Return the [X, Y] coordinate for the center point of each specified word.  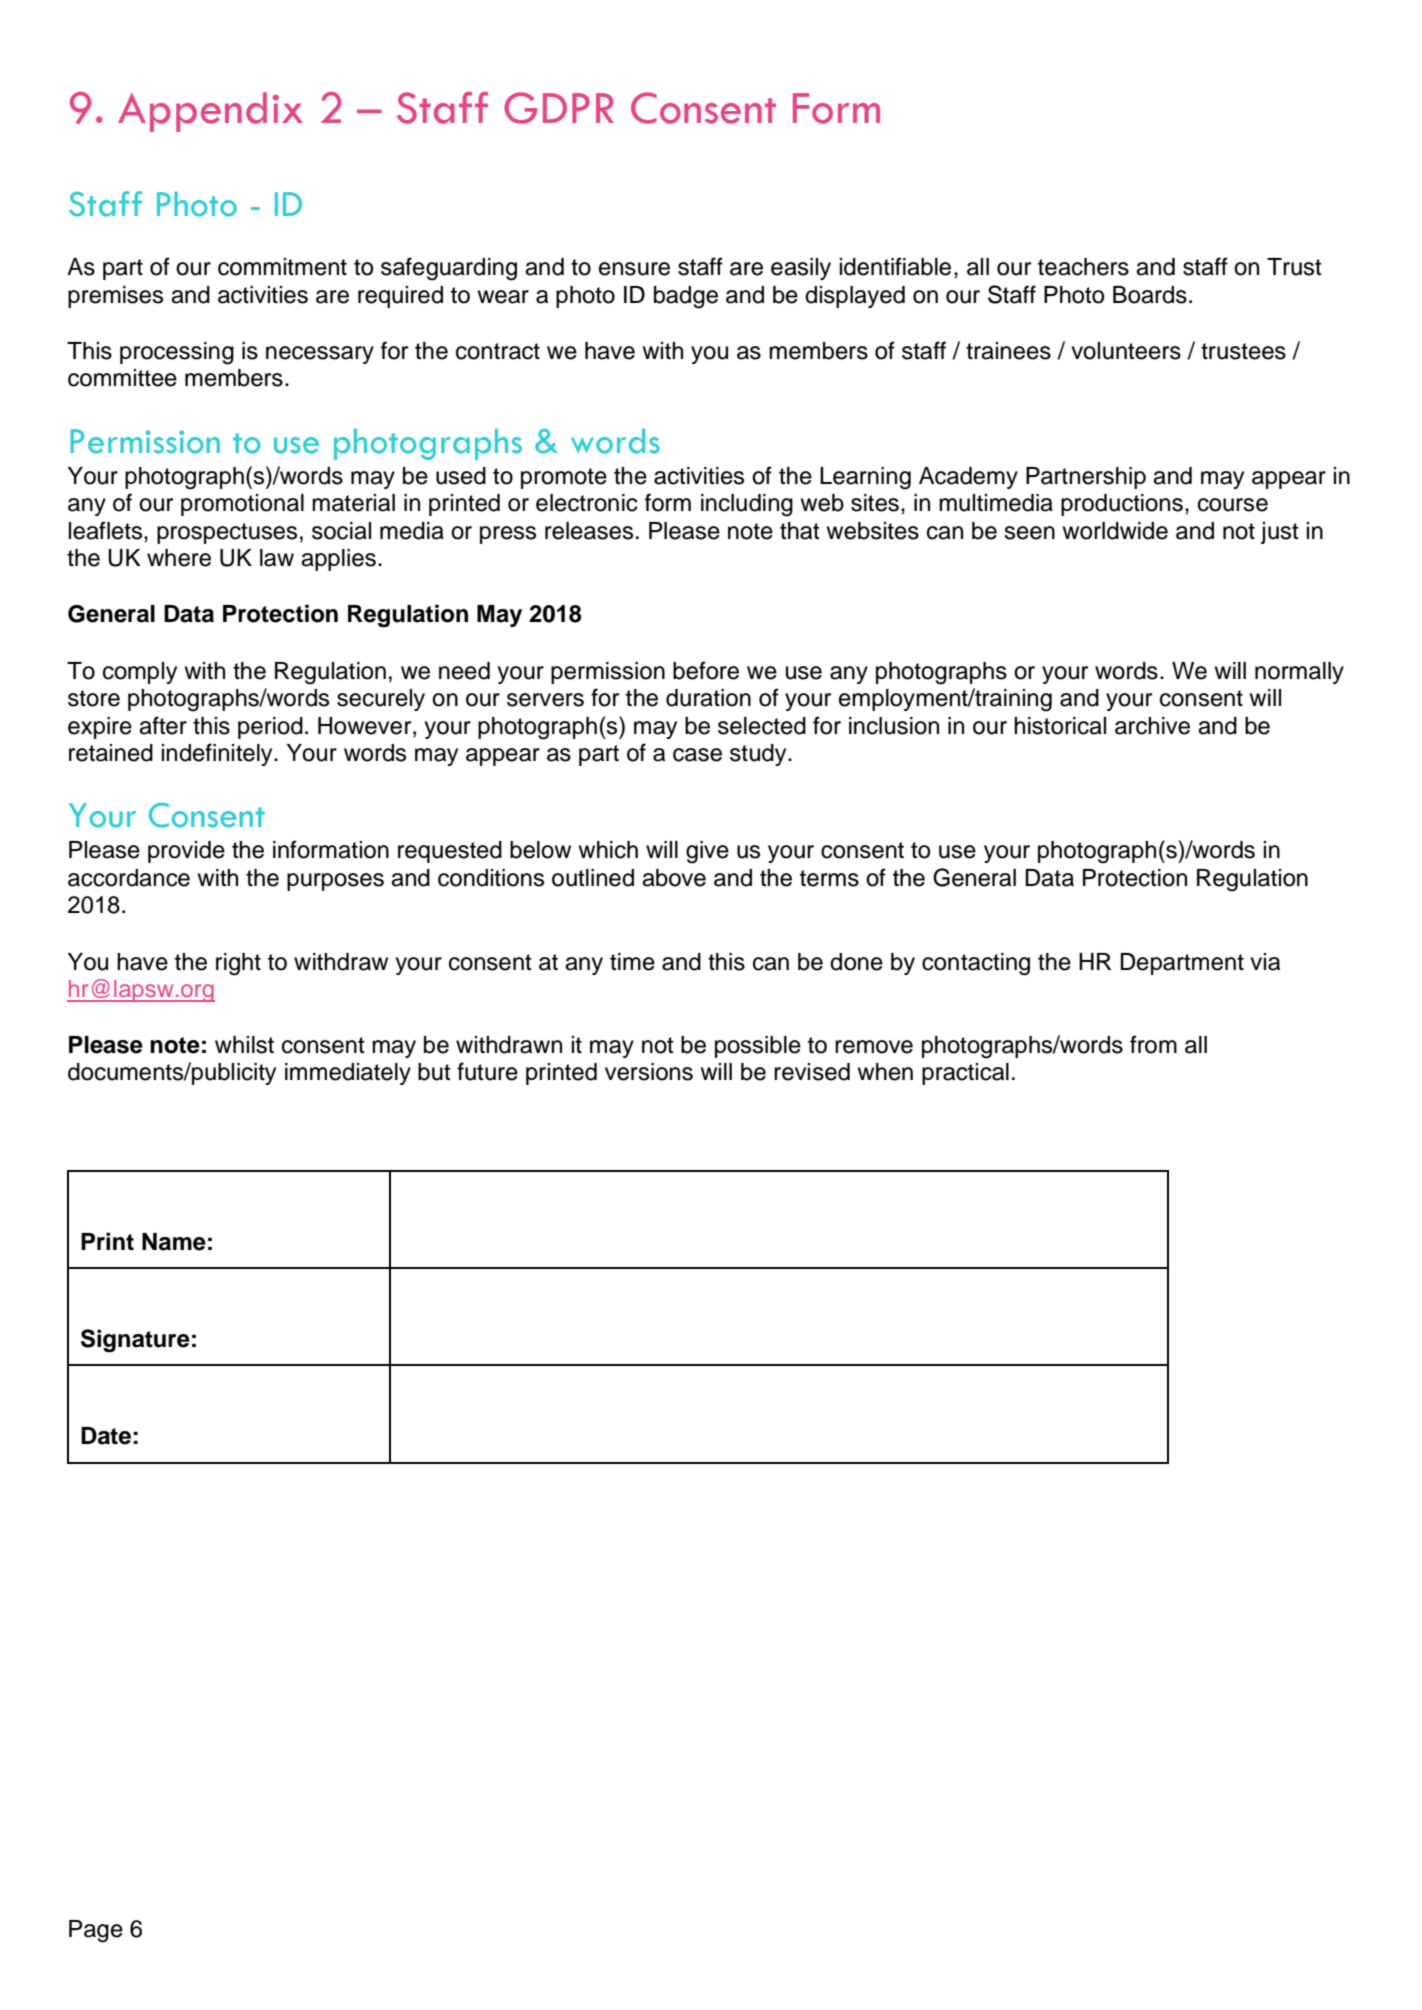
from [1153, 1044]
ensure [634, 269]
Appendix [210, 112]
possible [758, 1047]
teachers [1083, 267]
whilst [244, 1045]
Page [96, 1931]
